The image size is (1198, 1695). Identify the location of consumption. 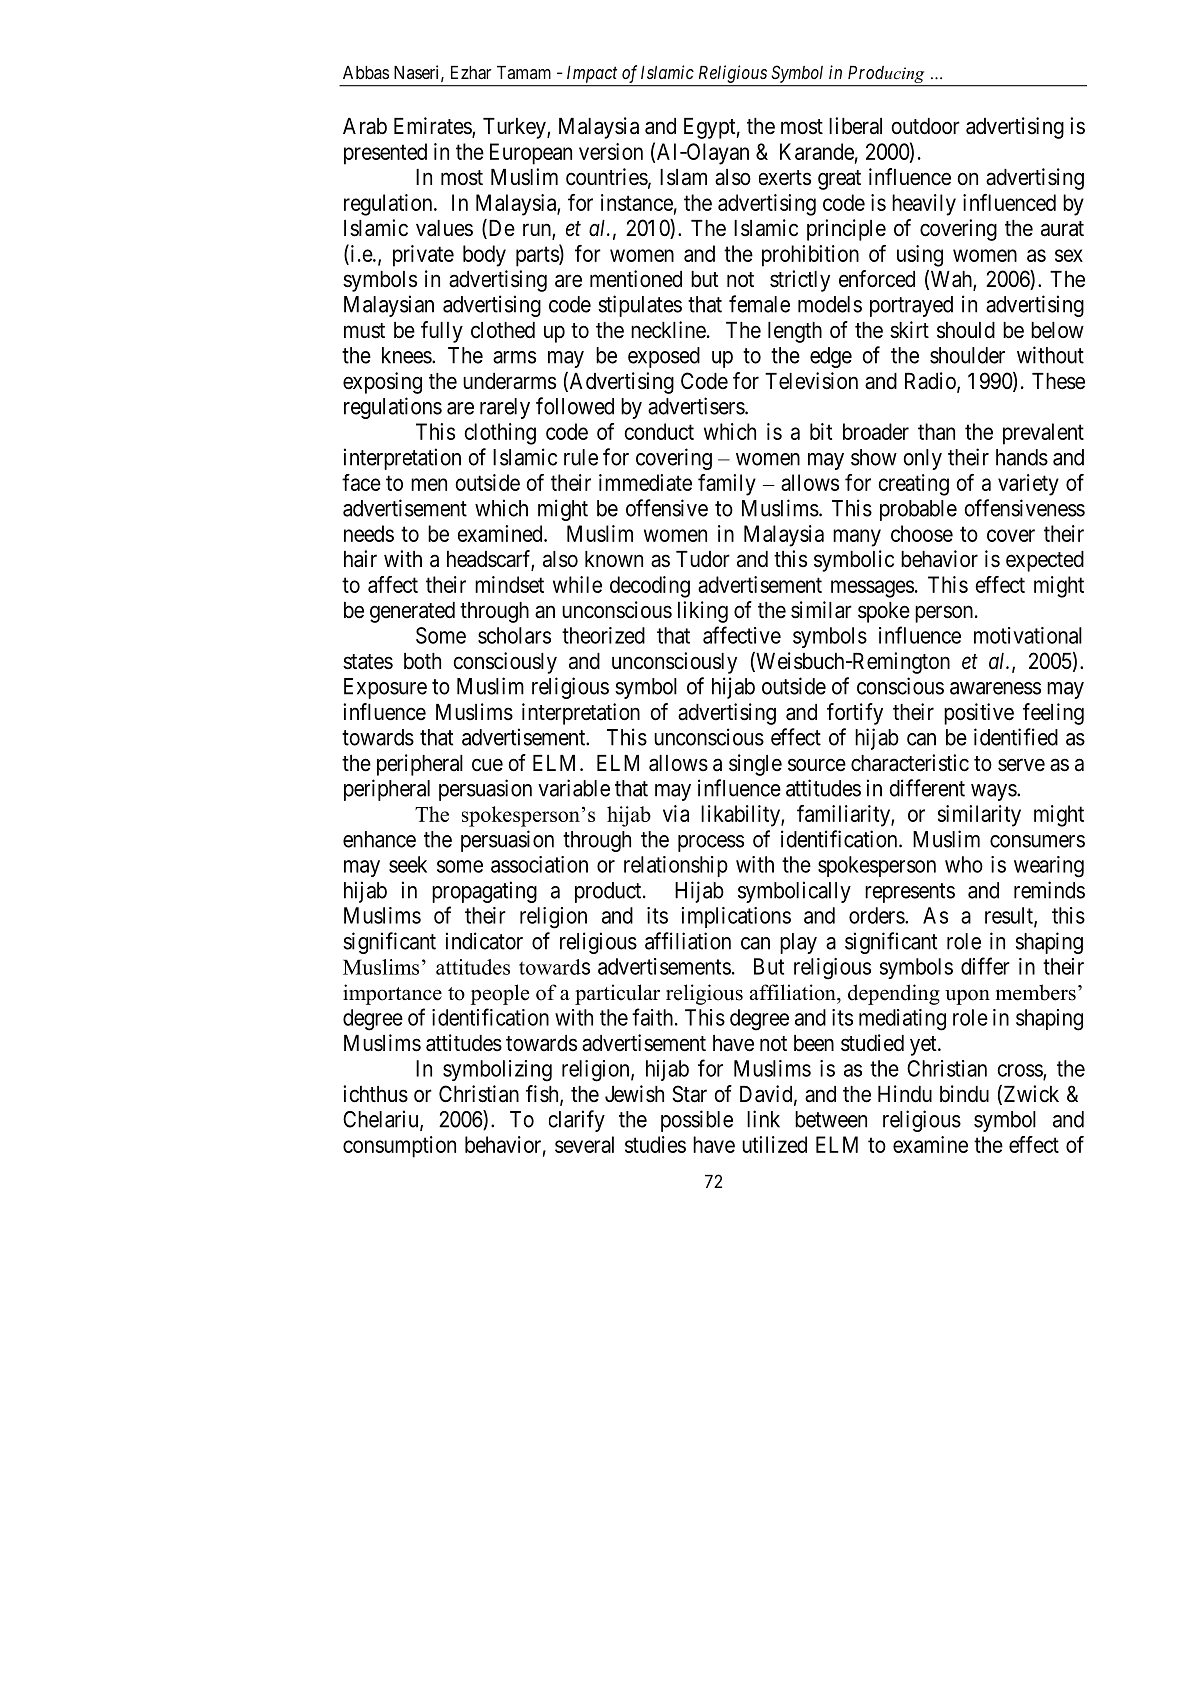
(399, 1147).
